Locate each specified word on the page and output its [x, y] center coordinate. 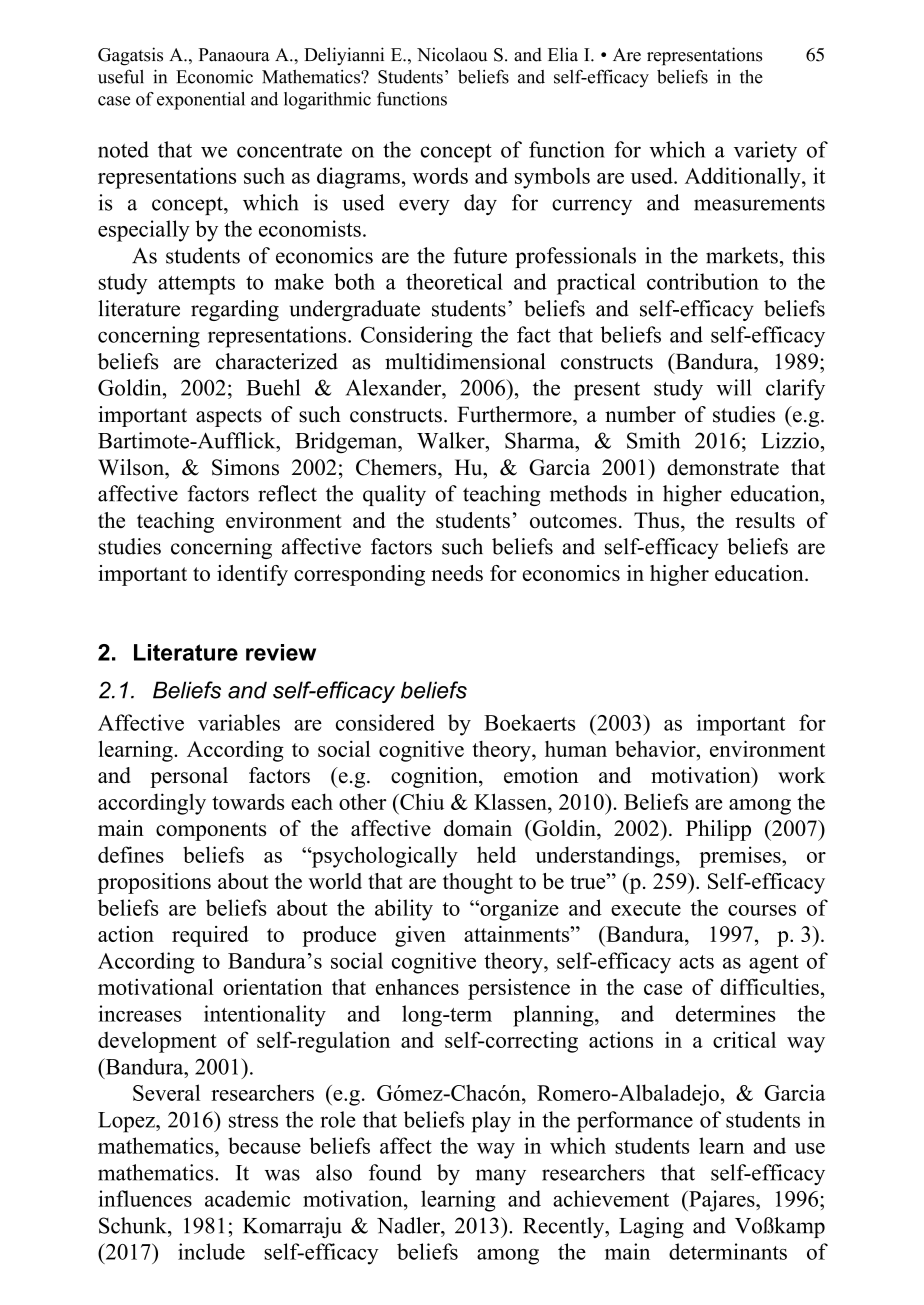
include [211, 1251]
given [420, 936]
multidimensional [465, 361]
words [440, 175]
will [734, 387]
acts [696, 962]
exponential [201, 101]
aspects [229, 417]
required [210, 936]
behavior [656, 748]
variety [765, 151]
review [281, 652]
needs [457, 573]
